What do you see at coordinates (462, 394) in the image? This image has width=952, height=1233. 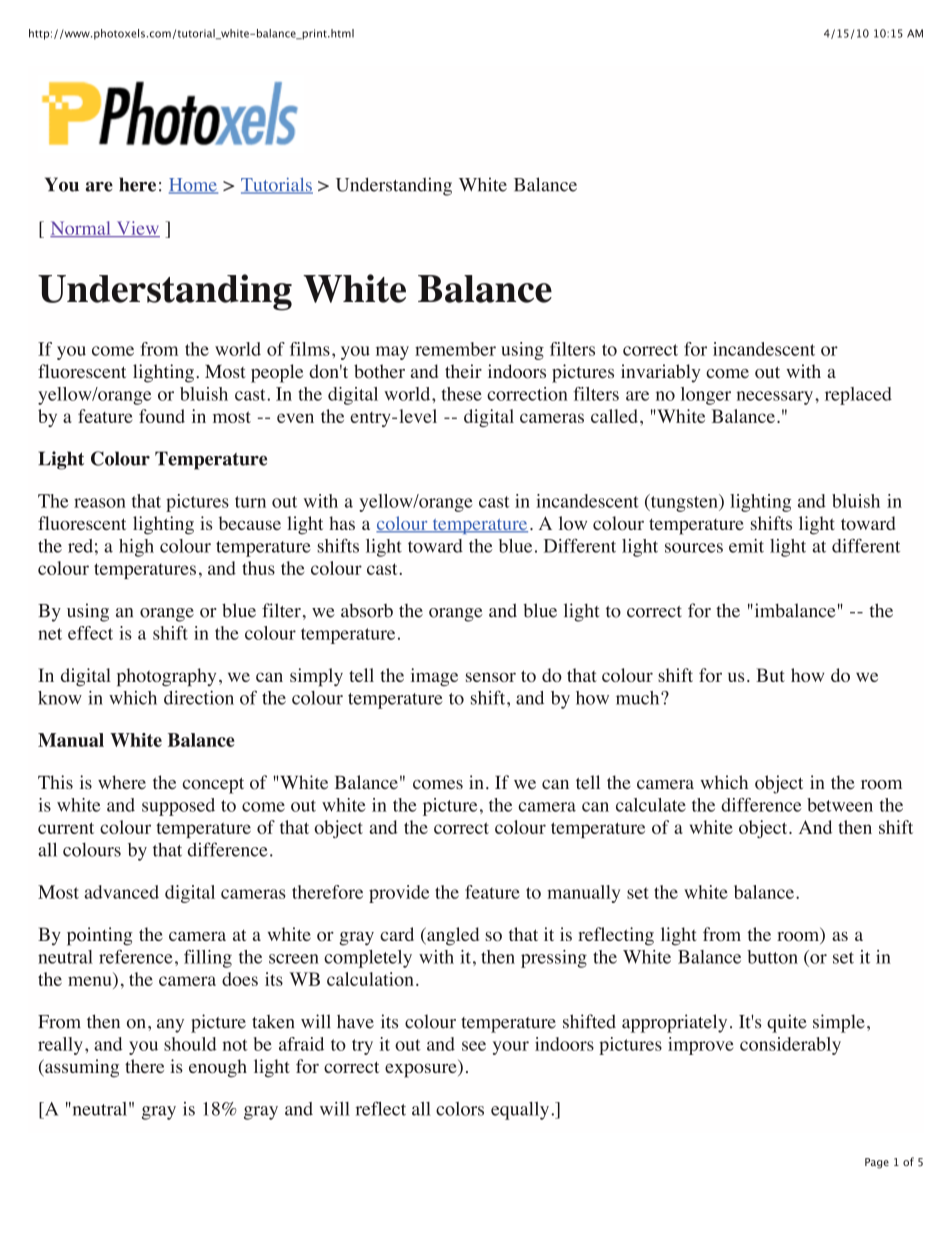 I see `these` at bounding box center [462, 394].
